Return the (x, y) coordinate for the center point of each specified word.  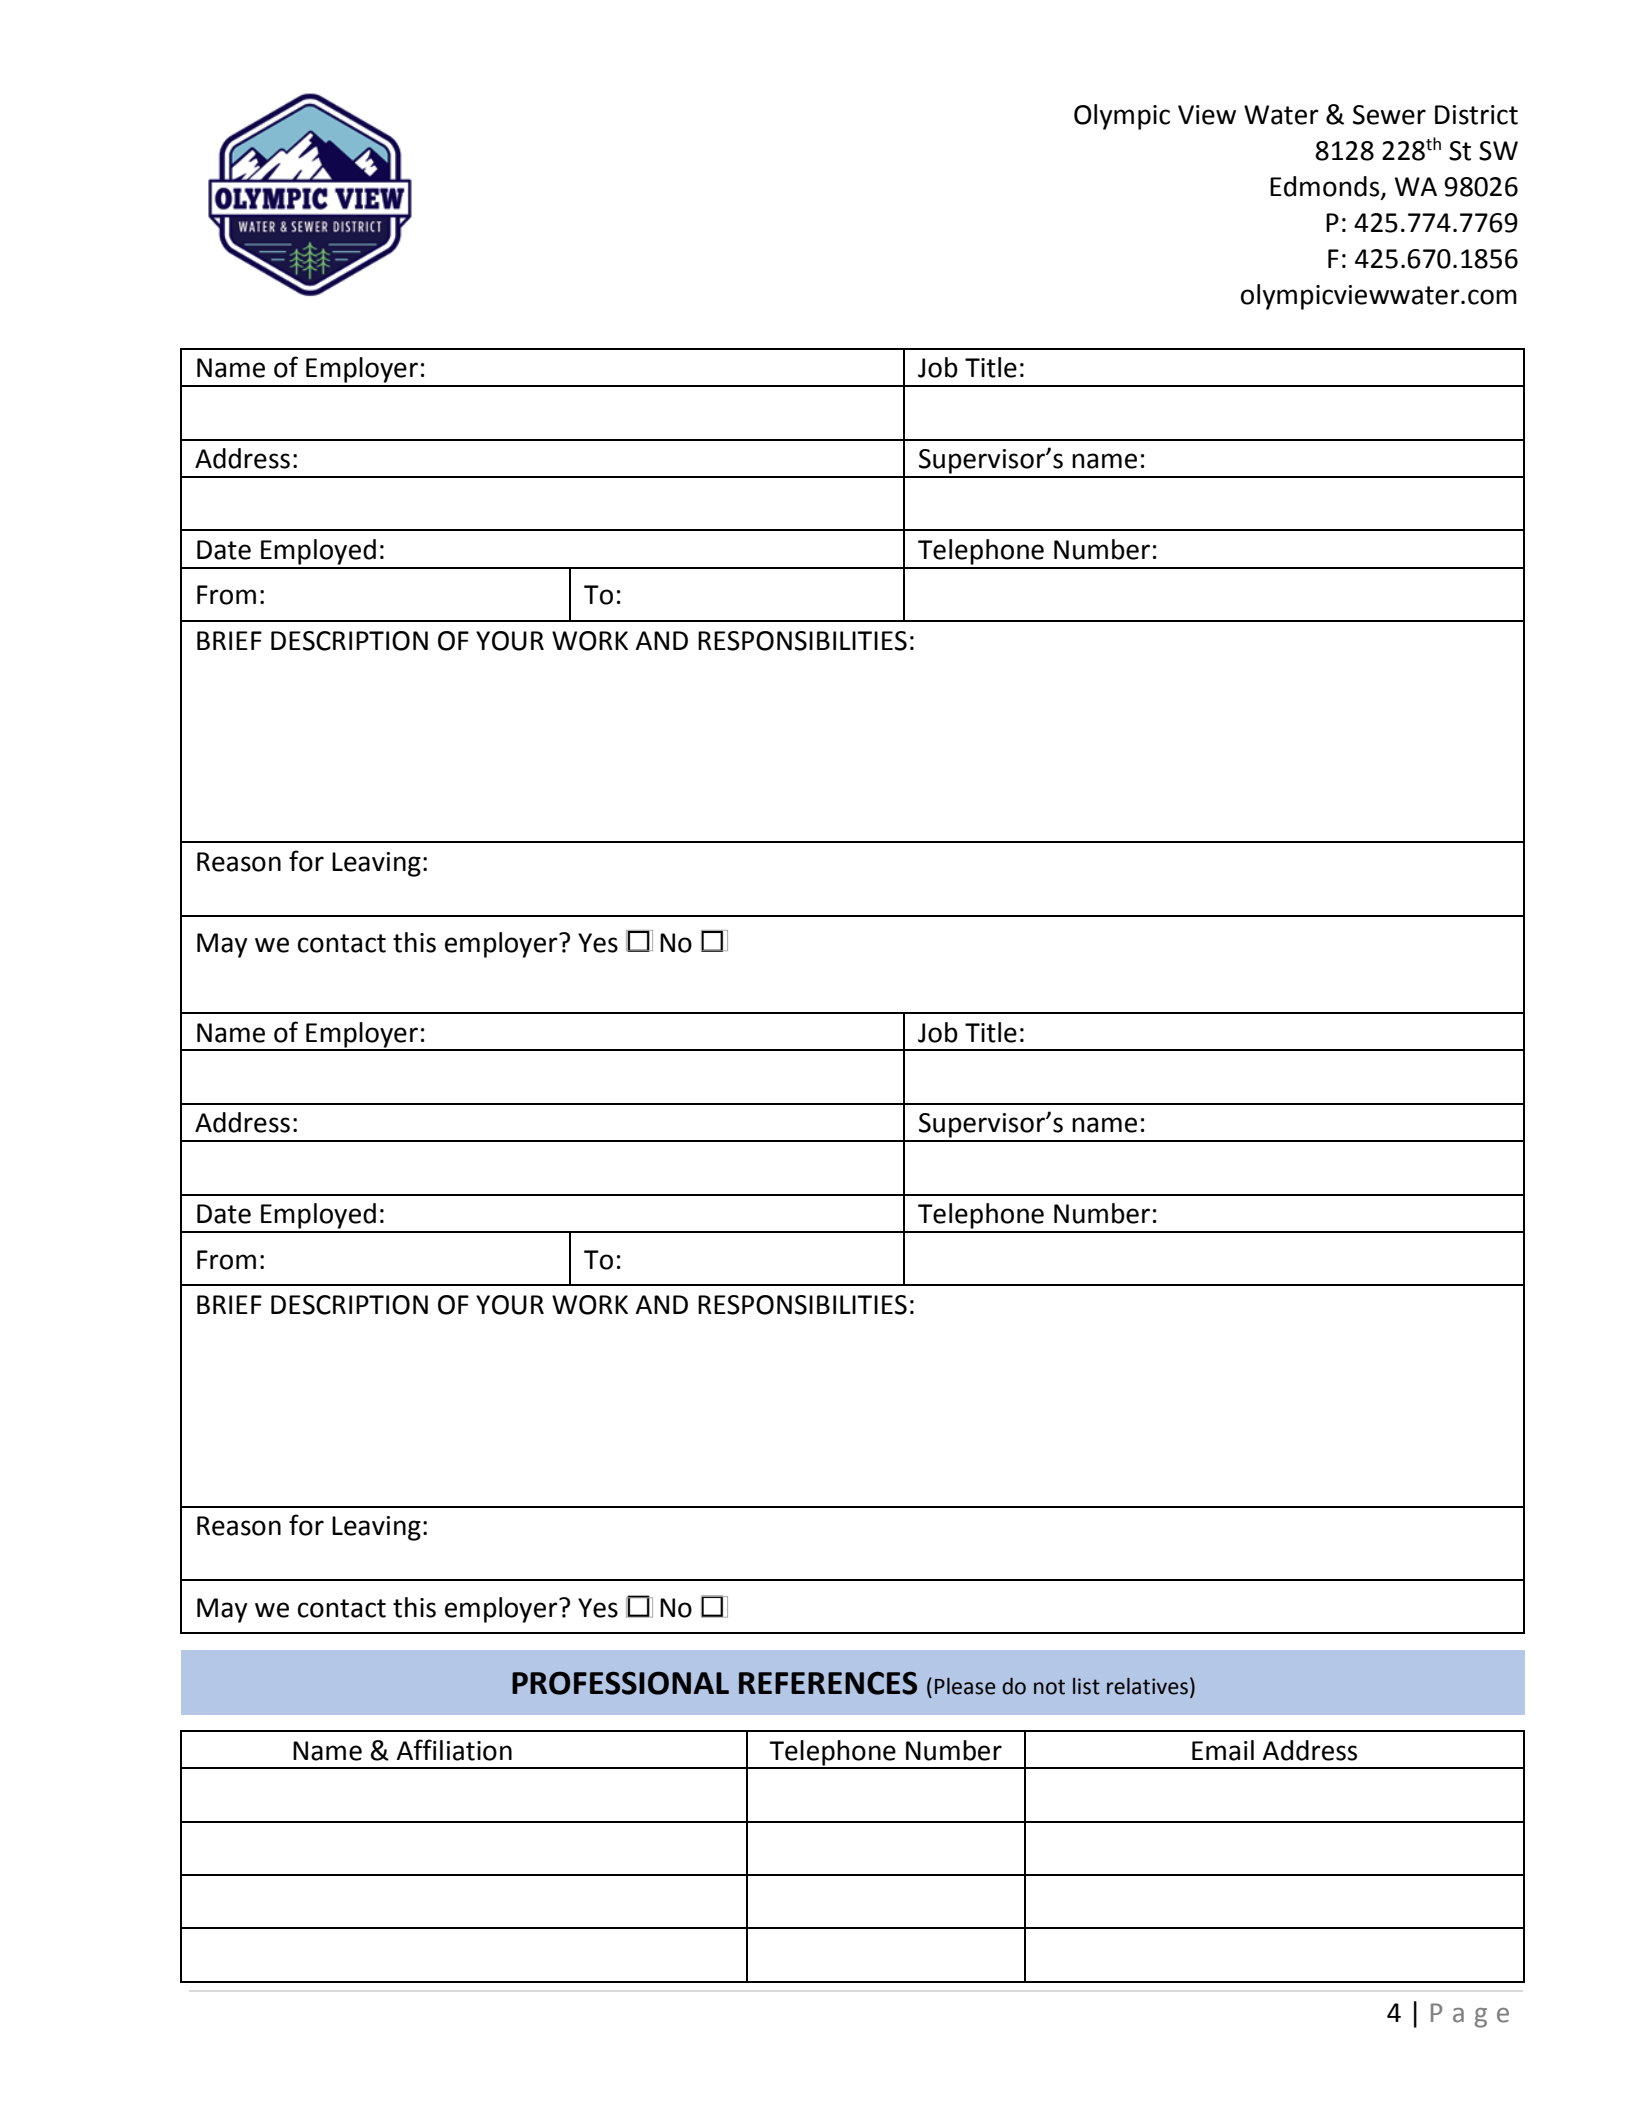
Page (1470, 2015)
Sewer (1389, 115)
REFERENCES (828, 1683)
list (1086, 1686)
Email (1223, 1750)
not (1049, 1687)
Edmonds (1326, 187)
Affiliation (454, 1750)
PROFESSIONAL (620, 1683)
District (1476, 115)
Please (965, 1686)
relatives (1147, 1686)
